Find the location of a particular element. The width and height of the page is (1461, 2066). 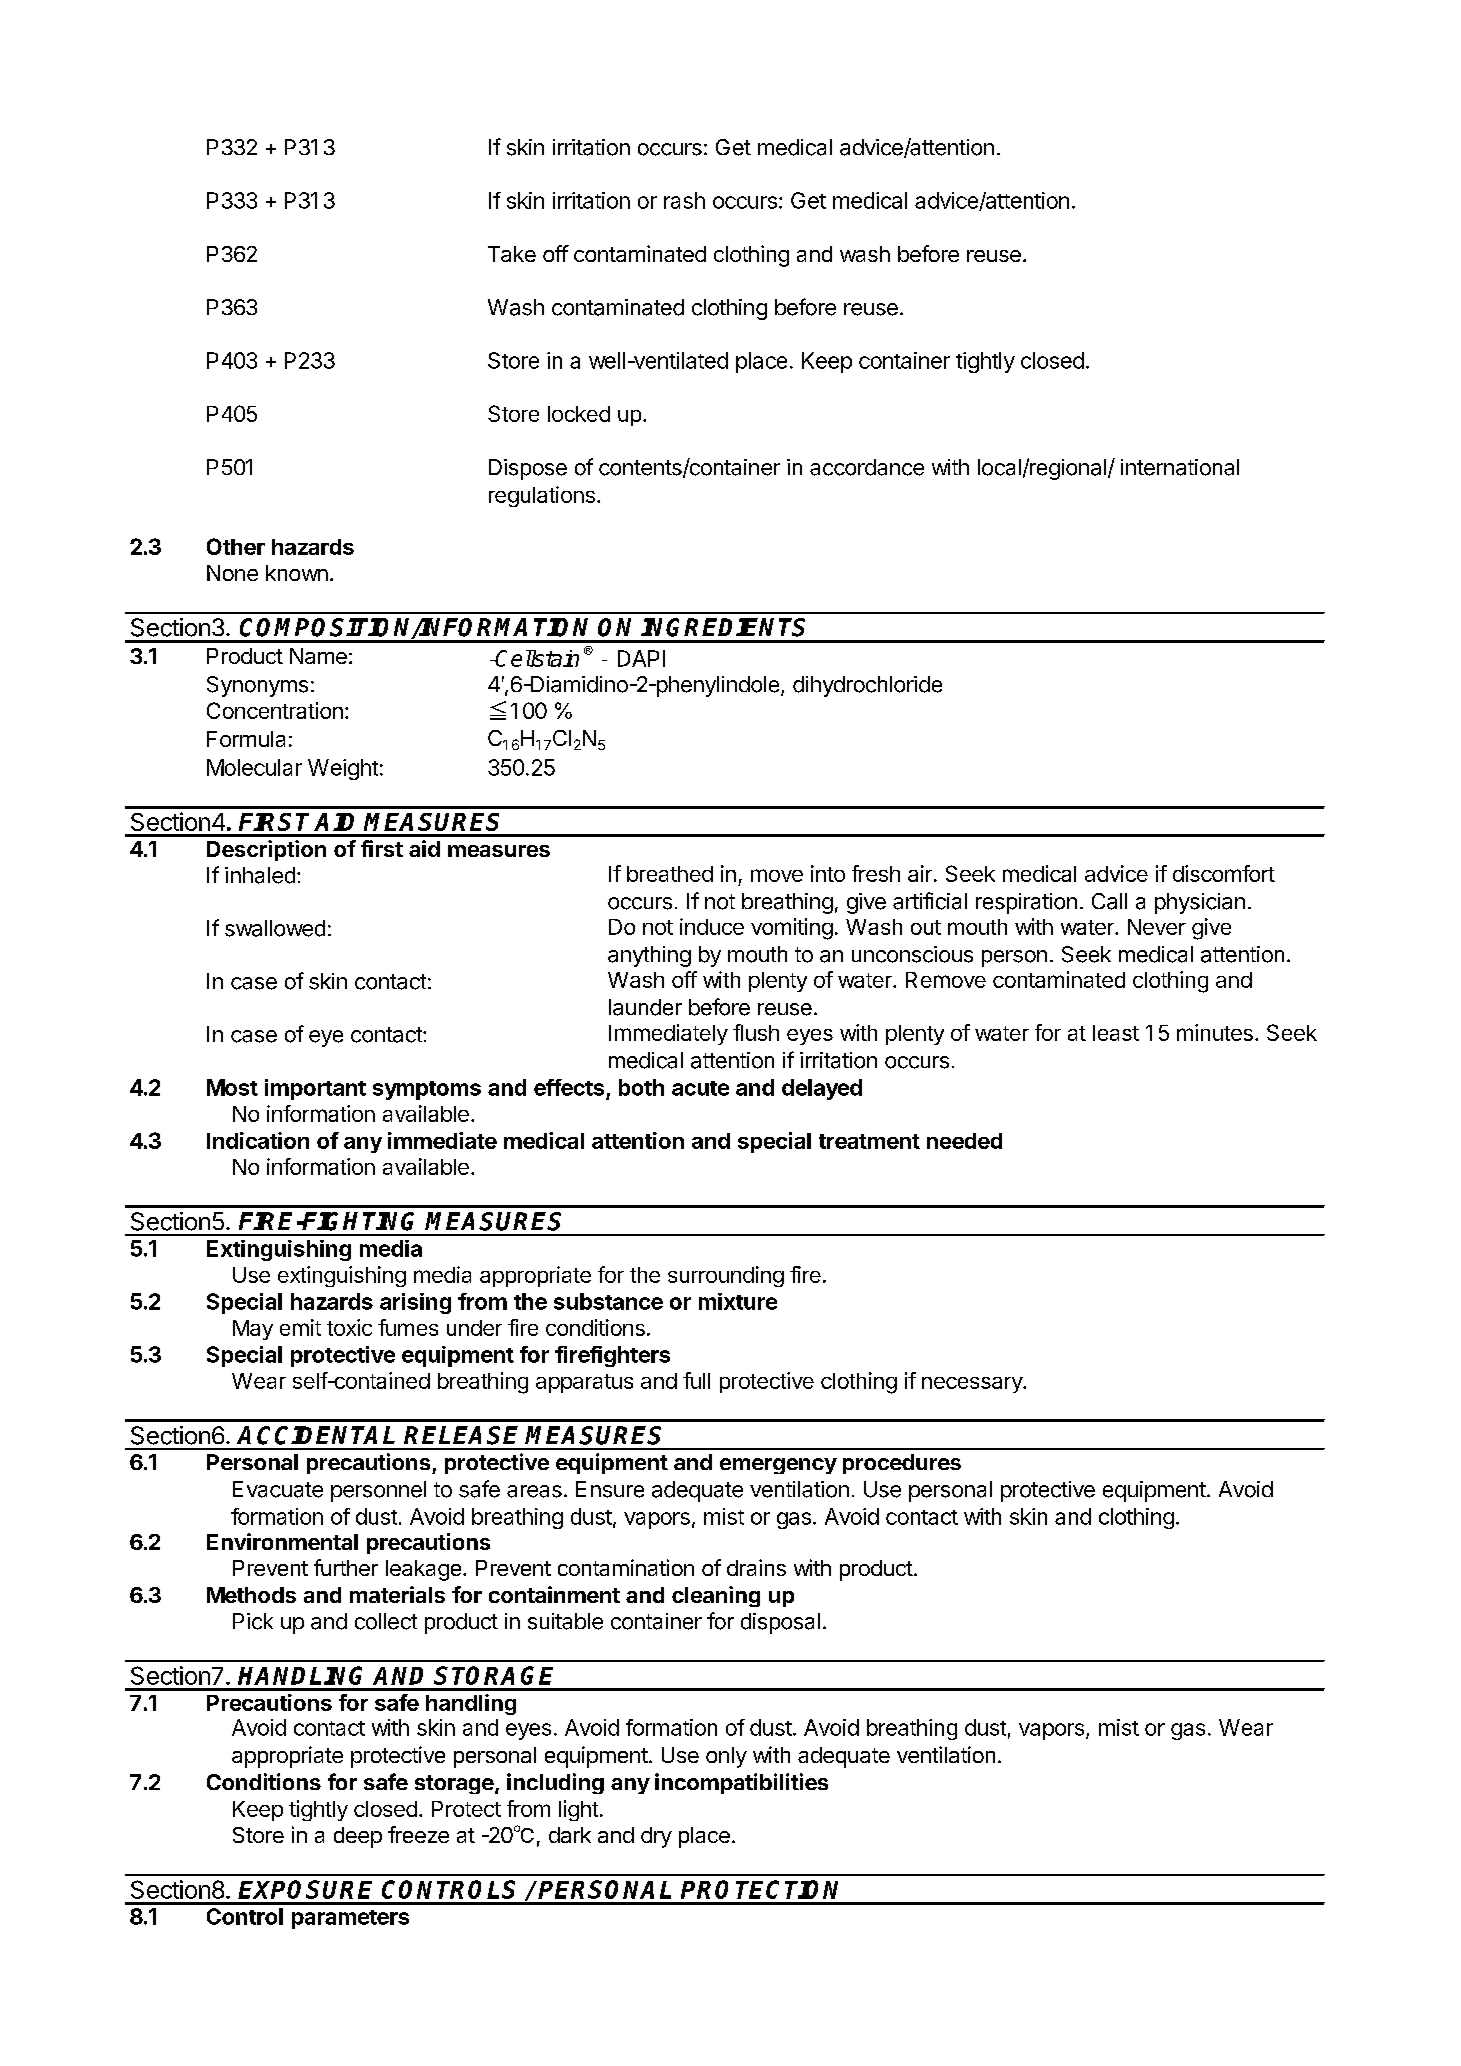

international is located at coordinates (1180, 467).
